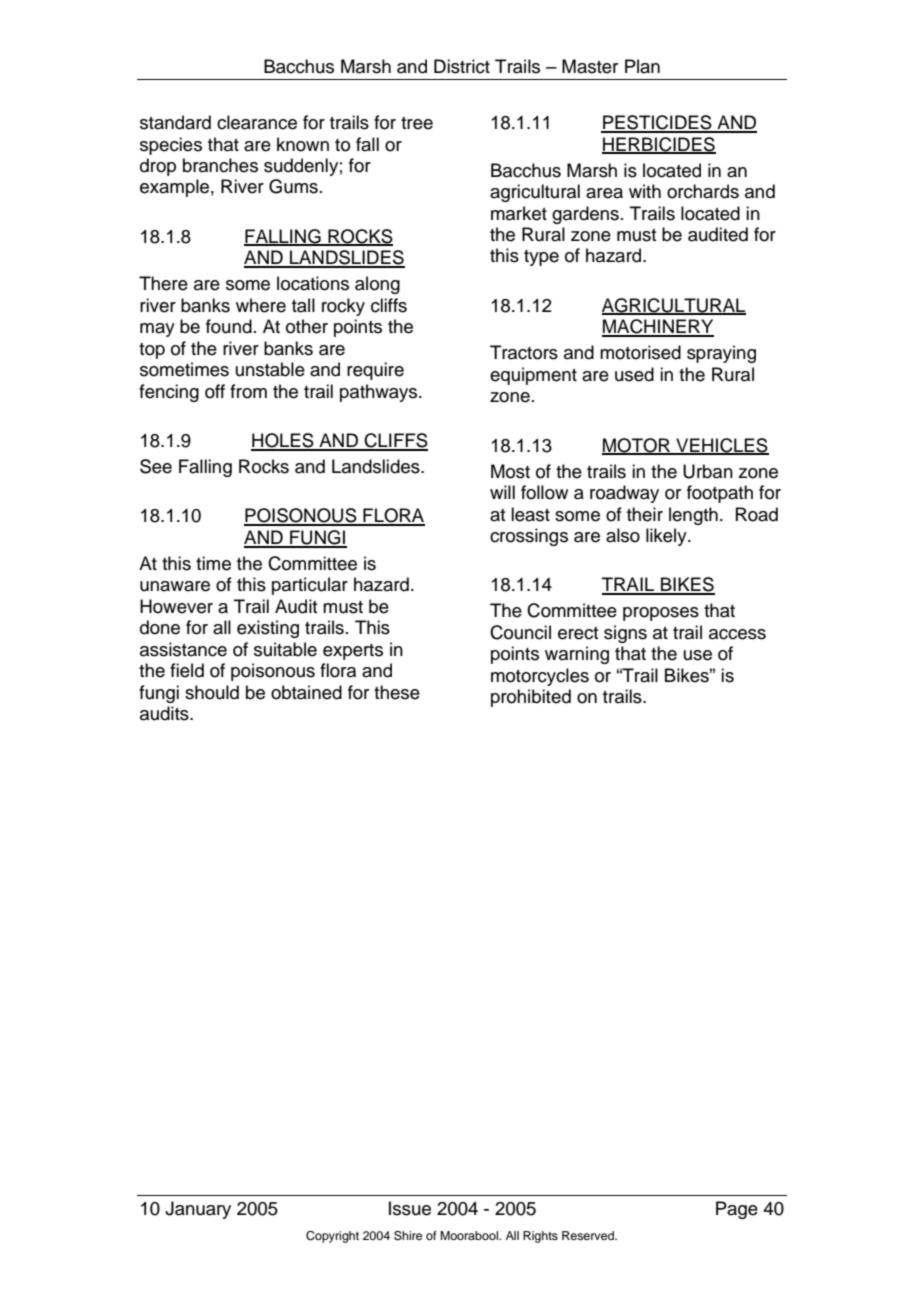 The width and height of the image is (924, 1308). What do you see at coordinates (380, 393) in the image?
I see `pathways` at bounding box center [380, 393].
